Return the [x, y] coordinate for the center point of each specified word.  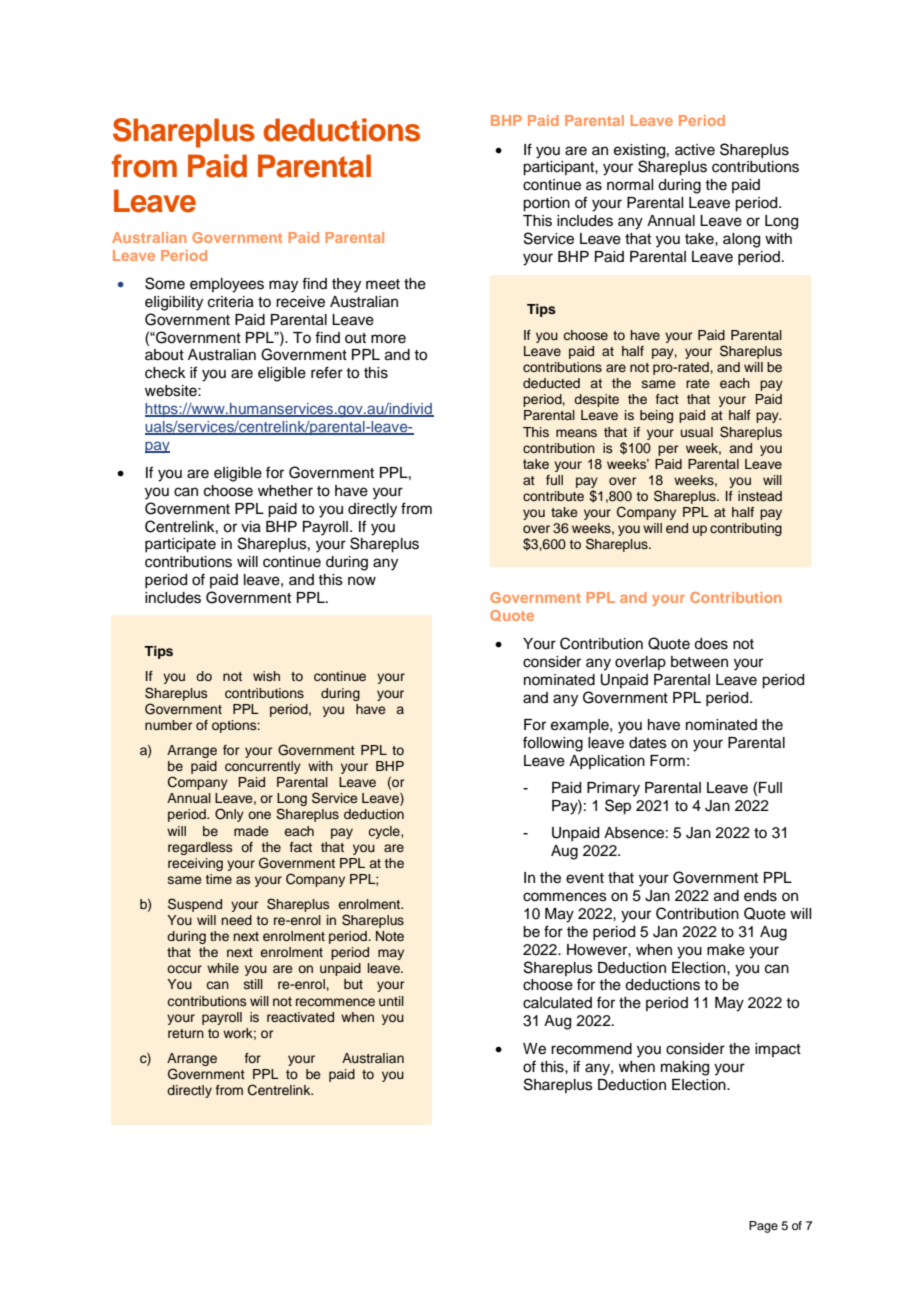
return [186, 1033]
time [218, 879]
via [251, 527]
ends [760, 896]
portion [546, 204]
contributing [746, 529]
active [695, 150]
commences [565, 897]
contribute [553, 496]
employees [227, 285]
